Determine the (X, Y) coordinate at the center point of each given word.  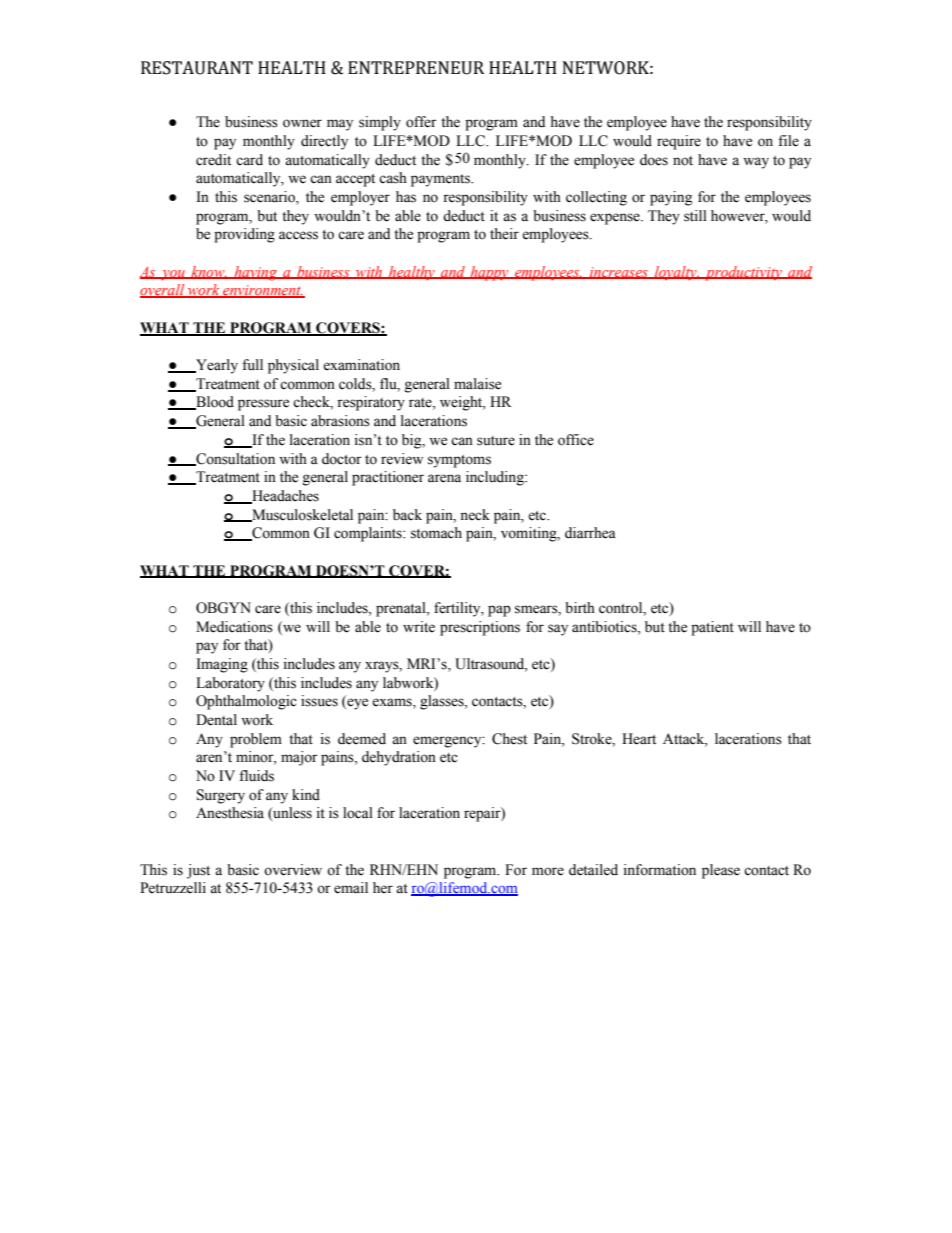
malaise (477, 384)
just (198, 871)
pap (499, 611)
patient (712, 628)
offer (421, 122)
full (252, 365)
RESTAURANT (197, 68)
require (679, 142)
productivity (743, 273)
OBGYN (223, 608)
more (548, 871)
